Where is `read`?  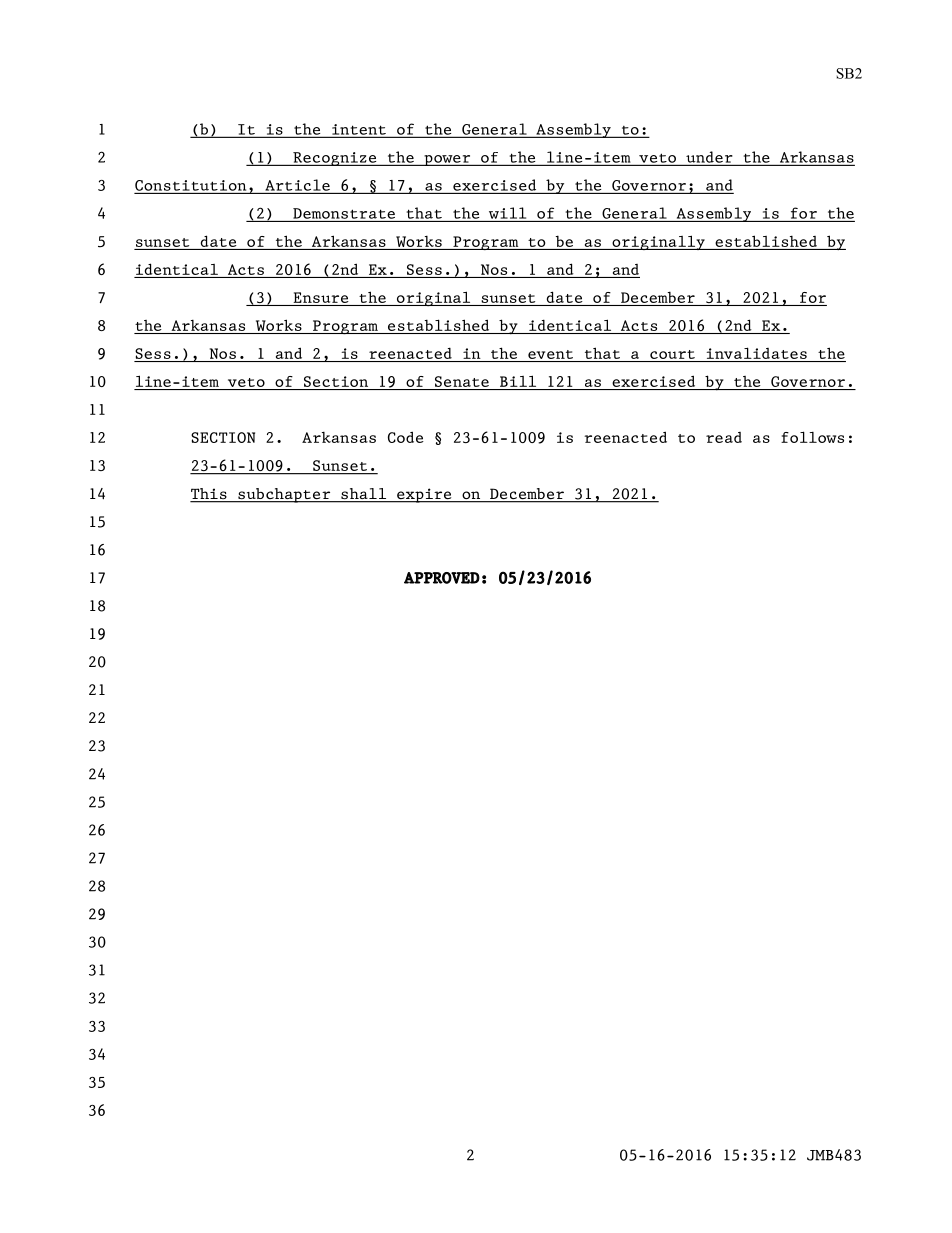
read is located at coordinates (724, 437).
